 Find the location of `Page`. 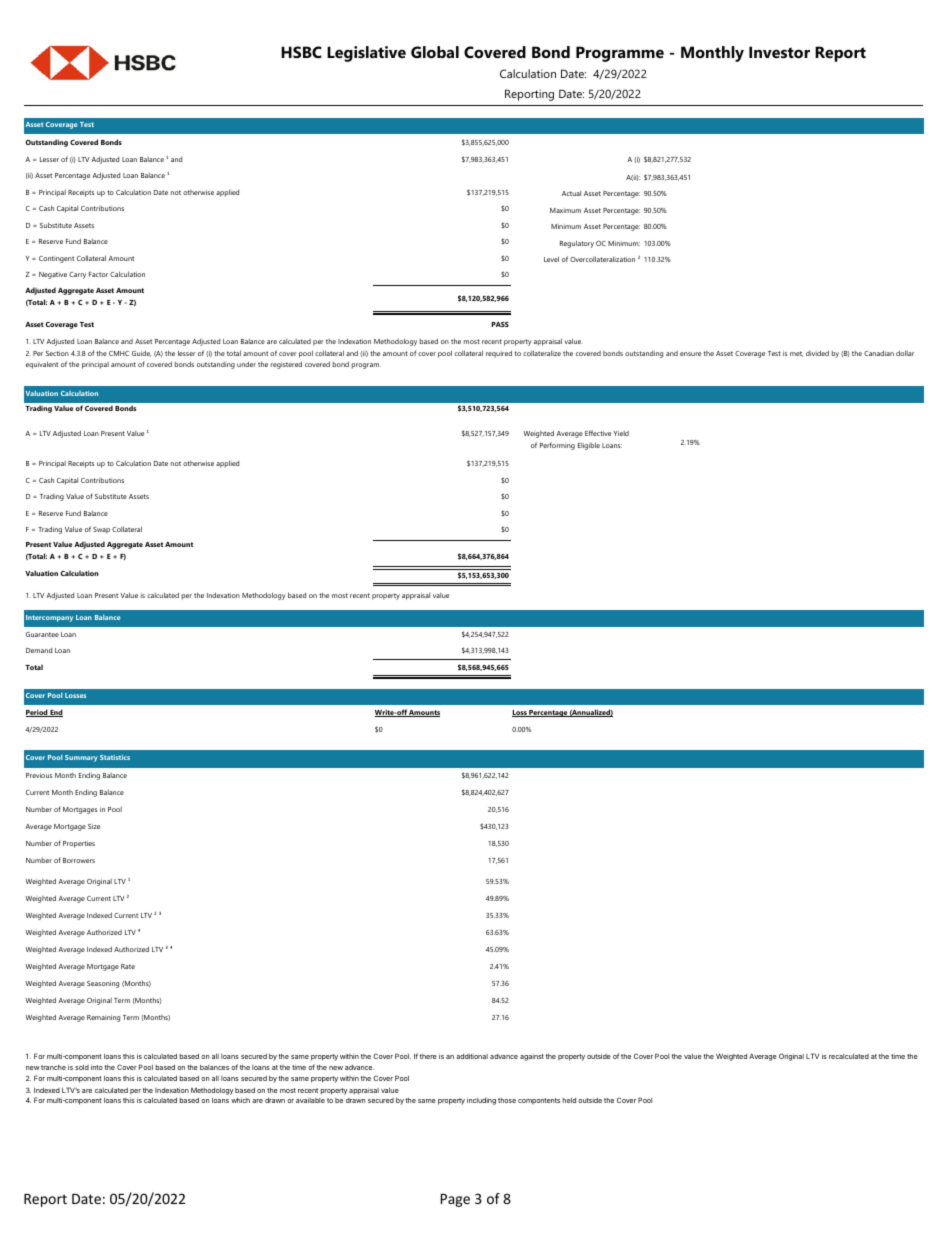

Page is located at coordinates (455, 1200).
